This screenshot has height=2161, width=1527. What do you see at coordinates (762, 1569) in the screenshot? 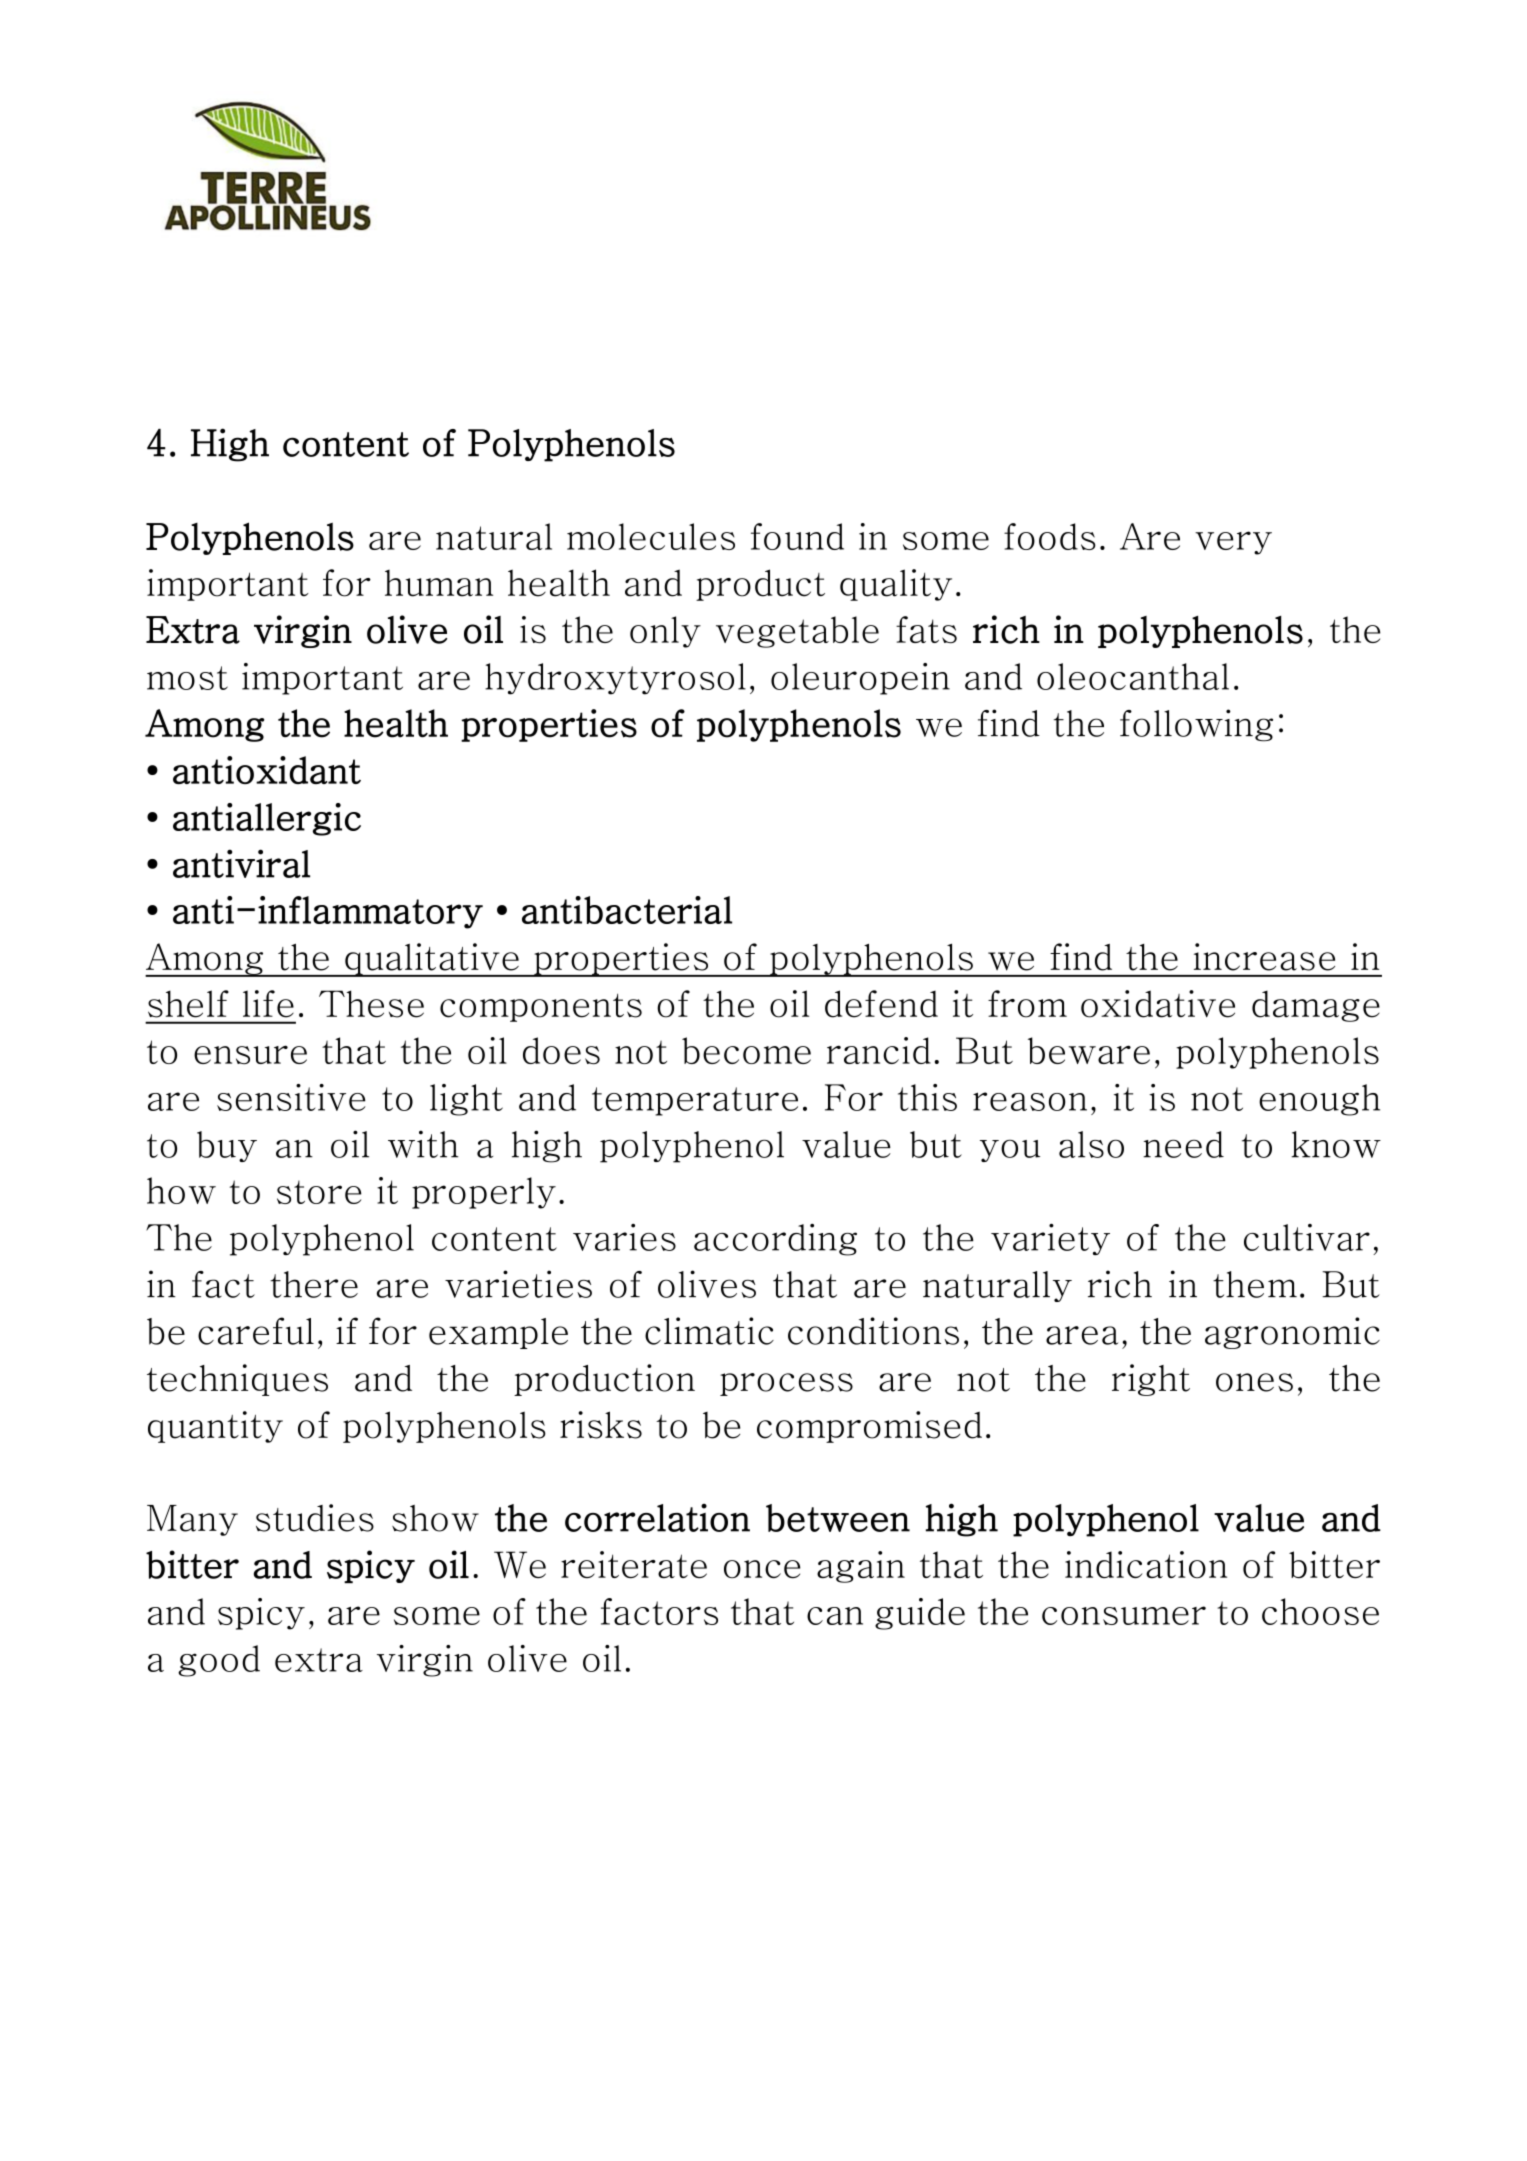
I see `once` at bounding box center [762, 1569].
